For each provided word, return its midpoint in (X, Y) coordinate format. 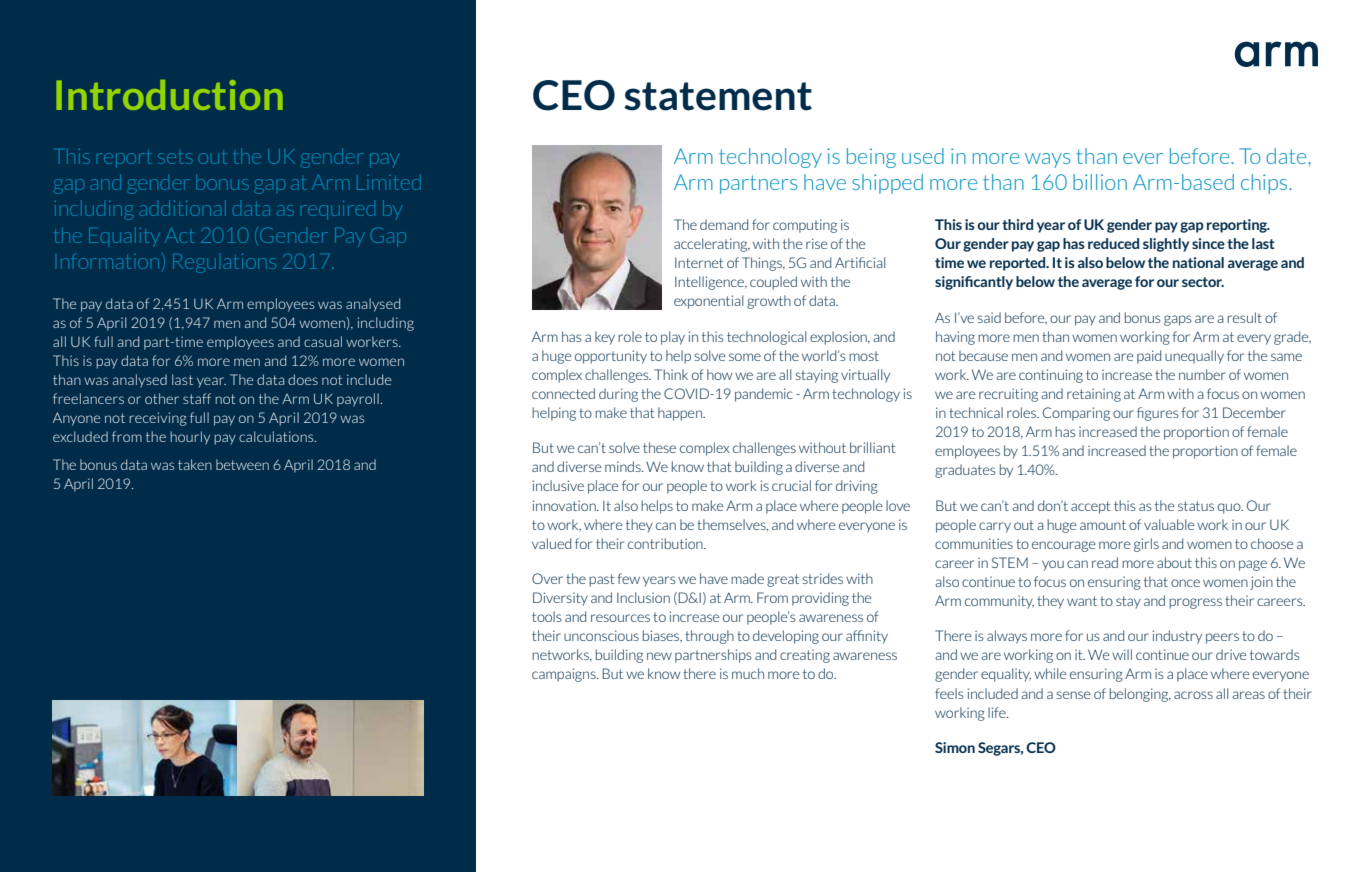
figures (1158, 414)
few (629, 578)
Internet (699, 263)
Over (547, 578)
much (748, 673)
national (1198, 262)
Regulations (224, 263)
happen (681, 414)
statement (718, 96)
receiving (158, 419)
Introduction (169, 95)
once (1185, 583)
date (1287, 156)
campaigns (565, 675)
